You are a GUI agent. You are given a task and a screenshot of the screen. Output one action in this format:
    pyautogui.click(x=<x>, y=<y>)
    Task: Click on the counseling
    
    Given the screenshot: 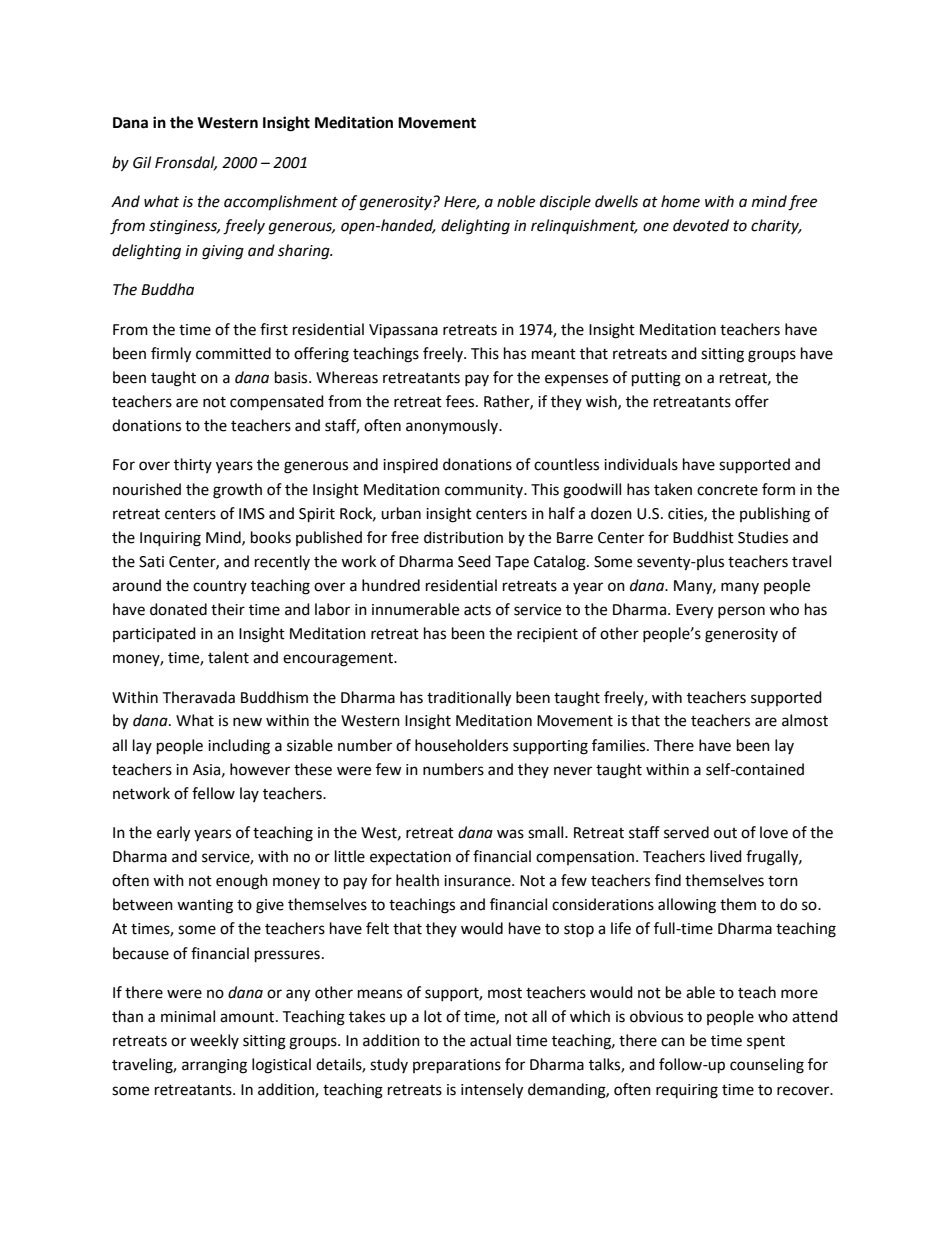 What is the action you would take?
    pyautogui.click(x=767, y=1066)
